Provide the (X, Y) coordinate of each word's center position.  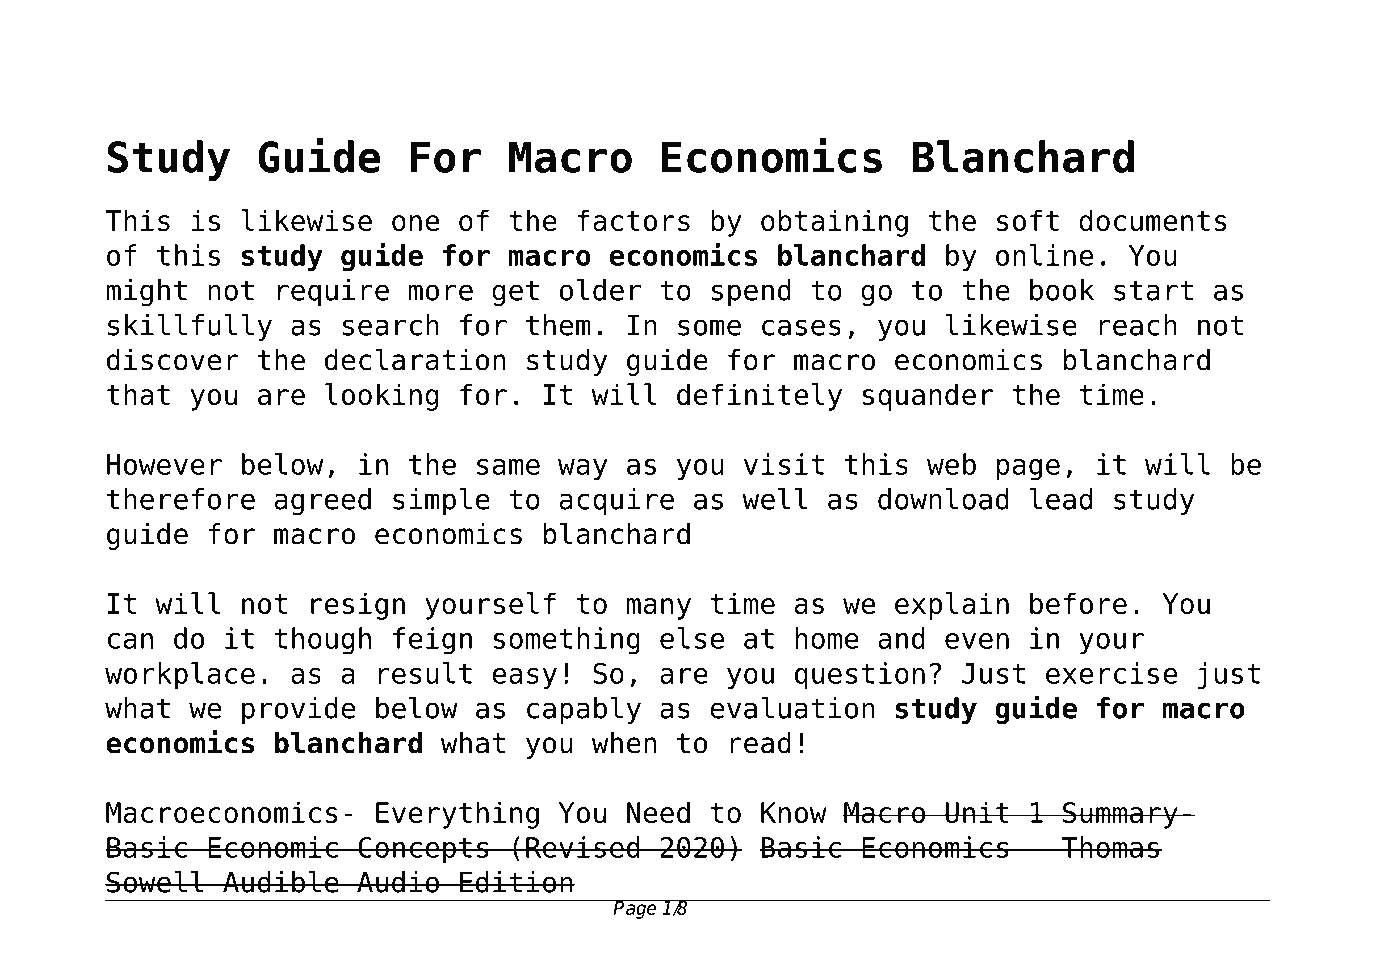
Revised (583, 847)
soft (1028, 220)
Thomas (1110, 847)
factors (633, 220)
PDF (237, 56)
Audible (281, 882)
